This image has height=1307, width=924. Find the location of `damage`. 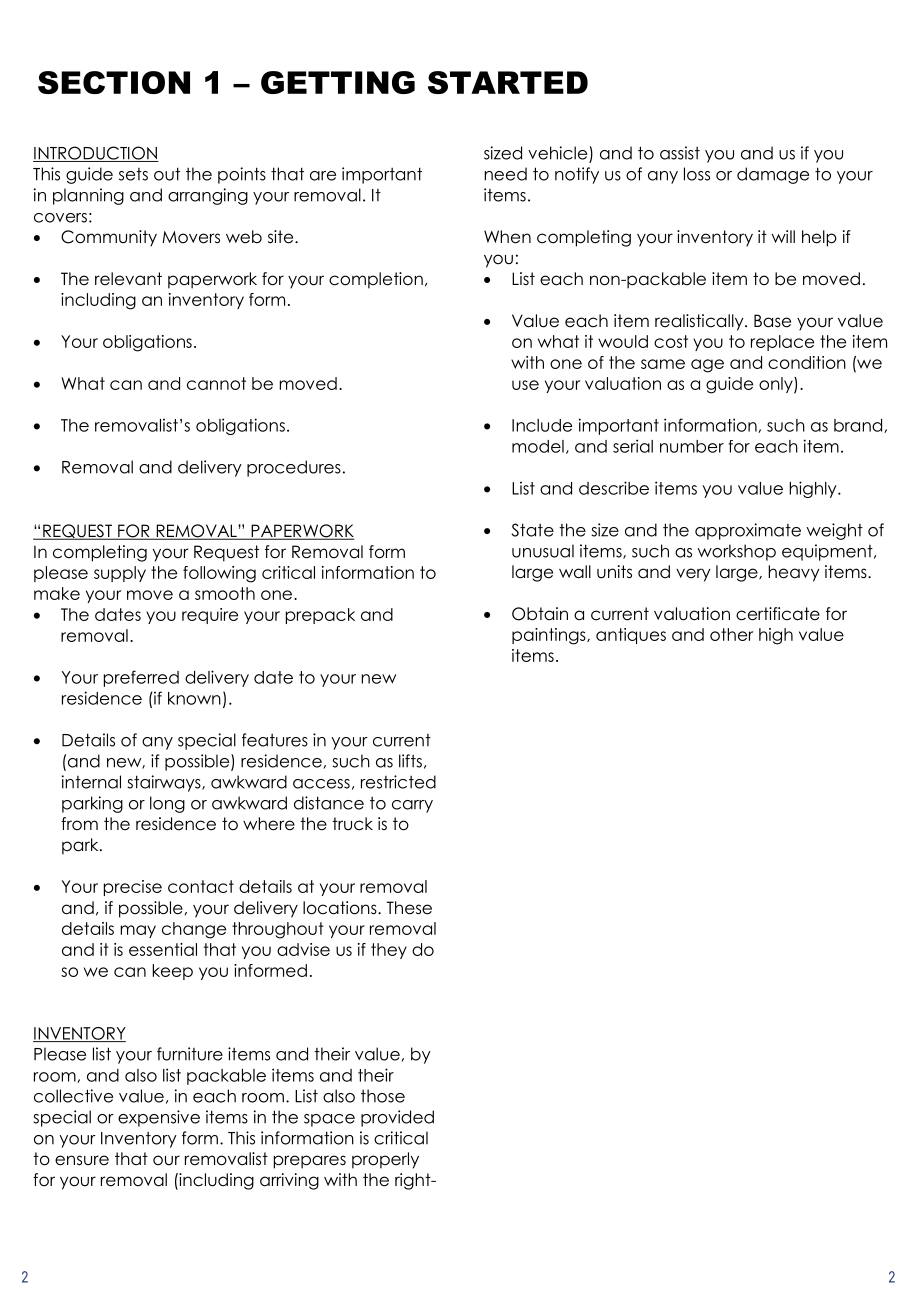

damage is located at coordinates (773, 175).
